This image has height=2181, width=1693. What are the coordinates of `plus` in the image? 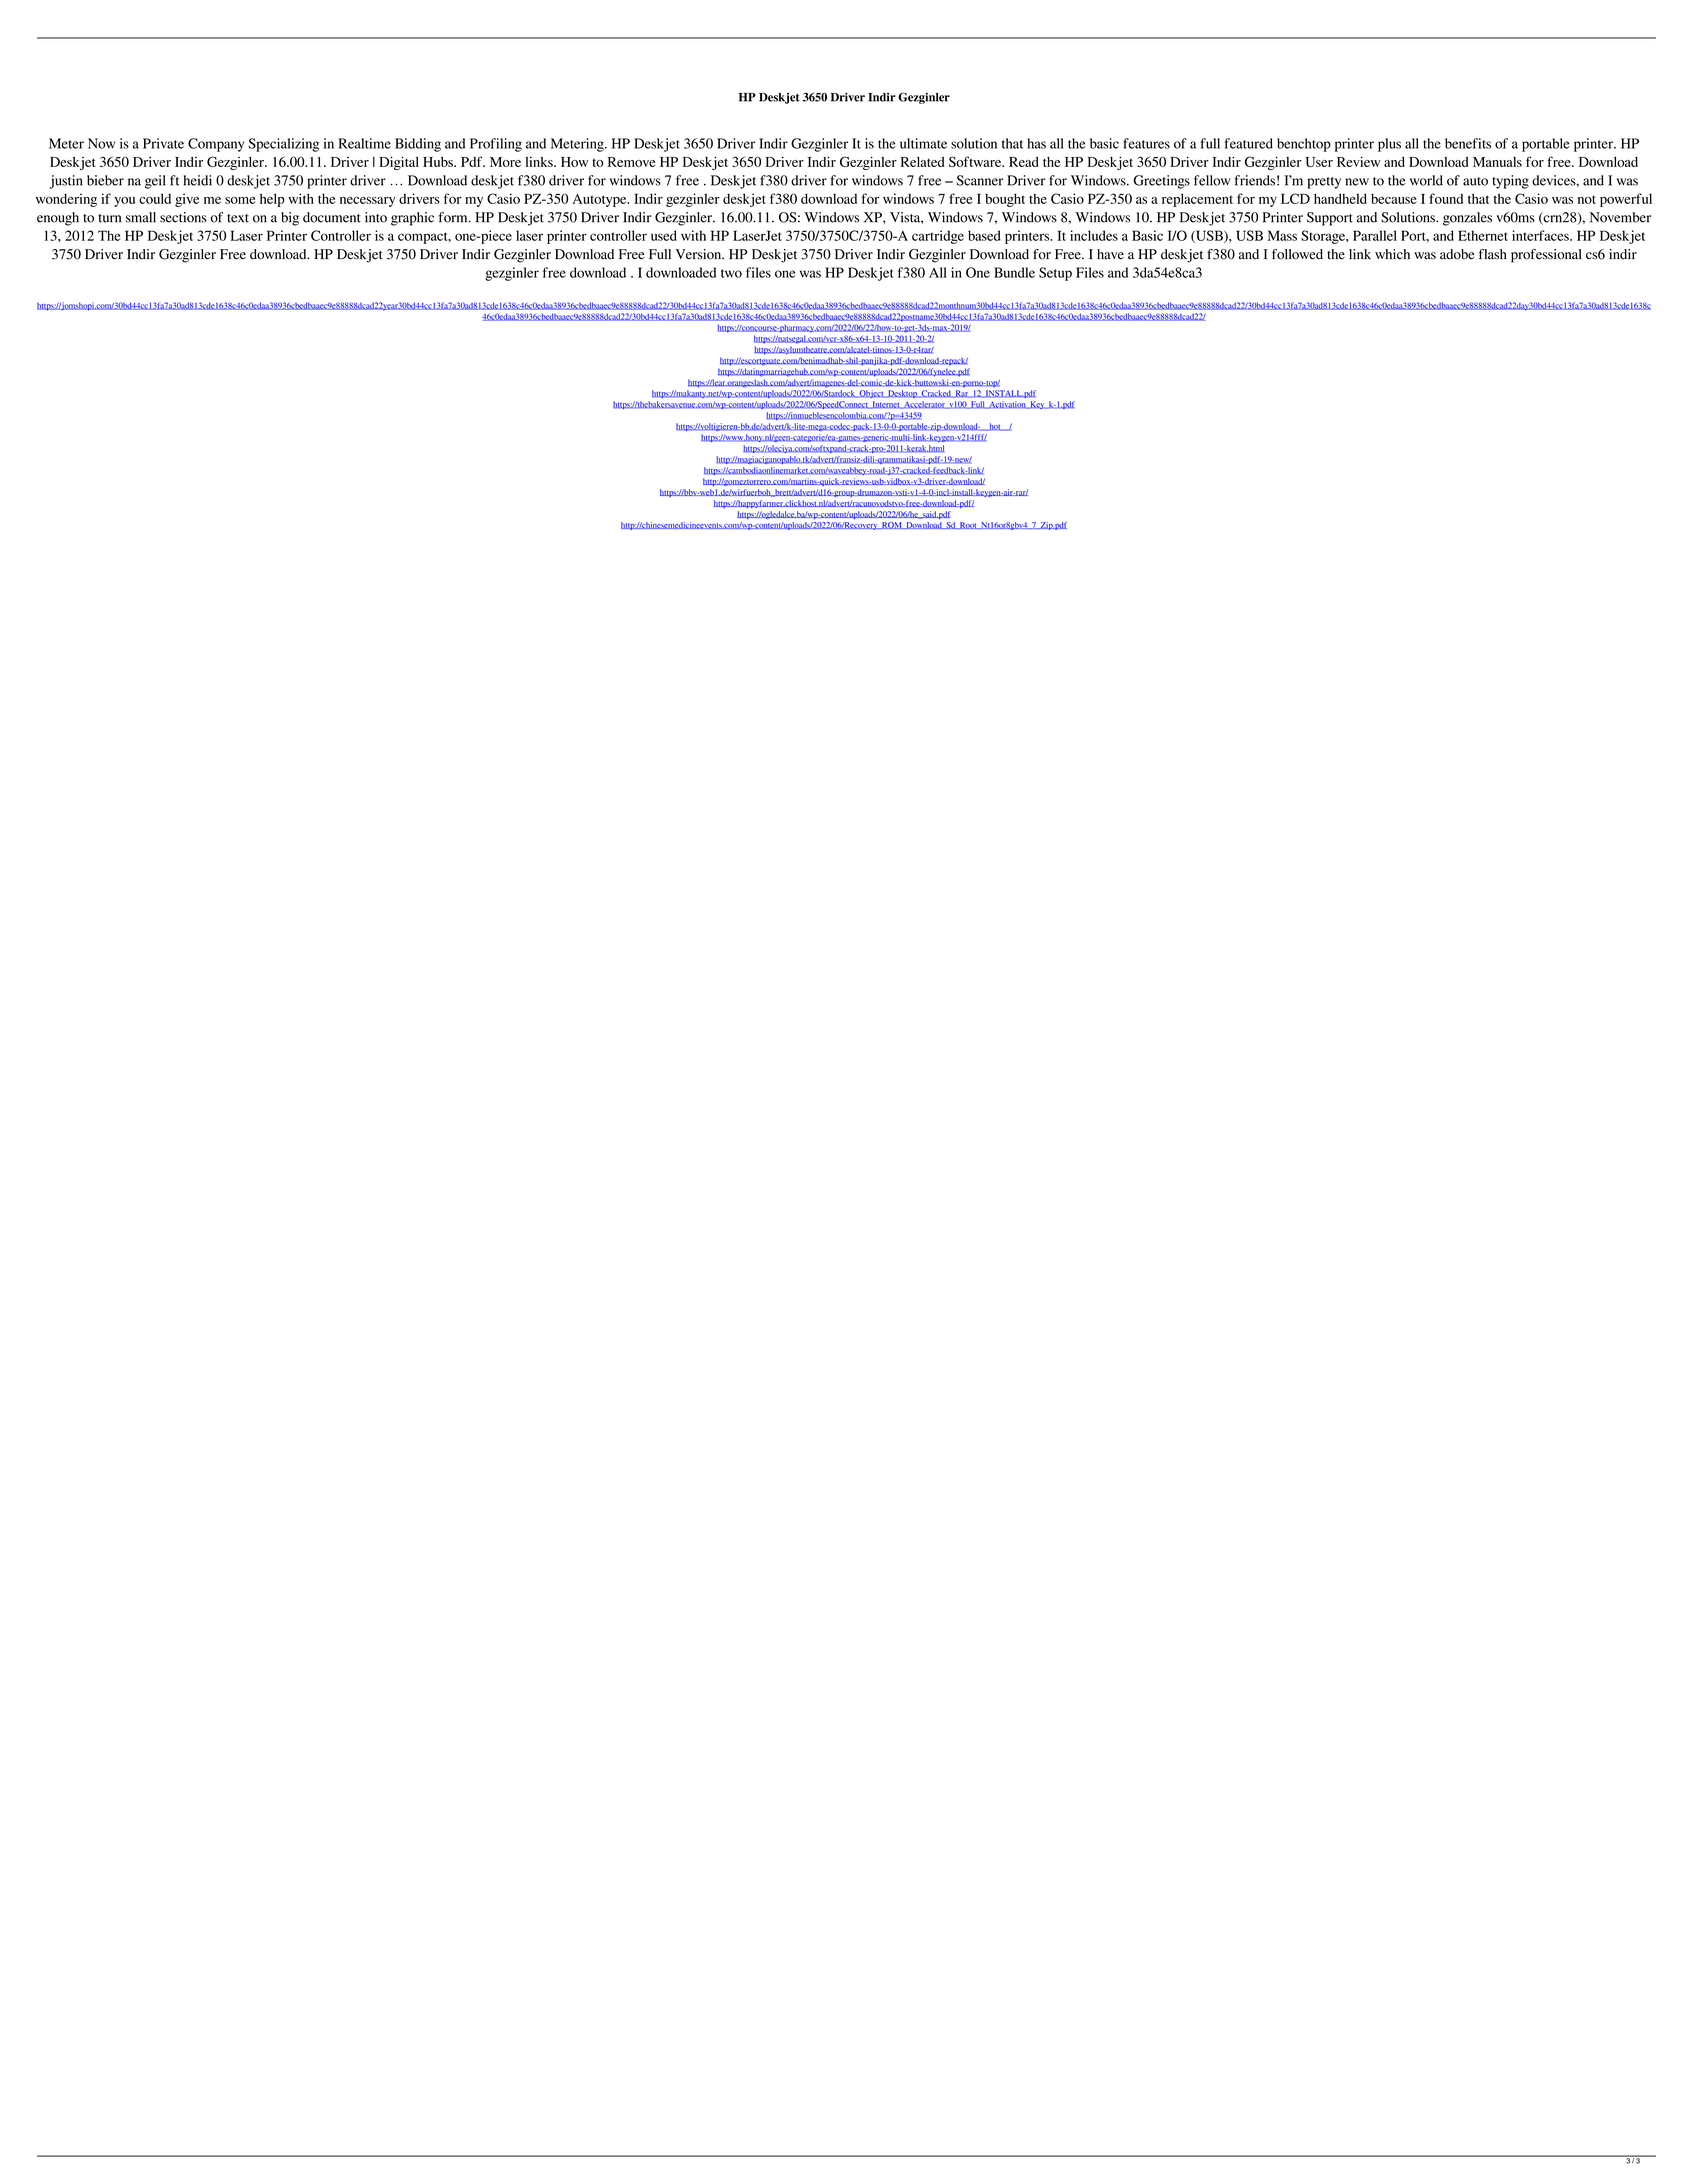 It's located at (1389, 145).
